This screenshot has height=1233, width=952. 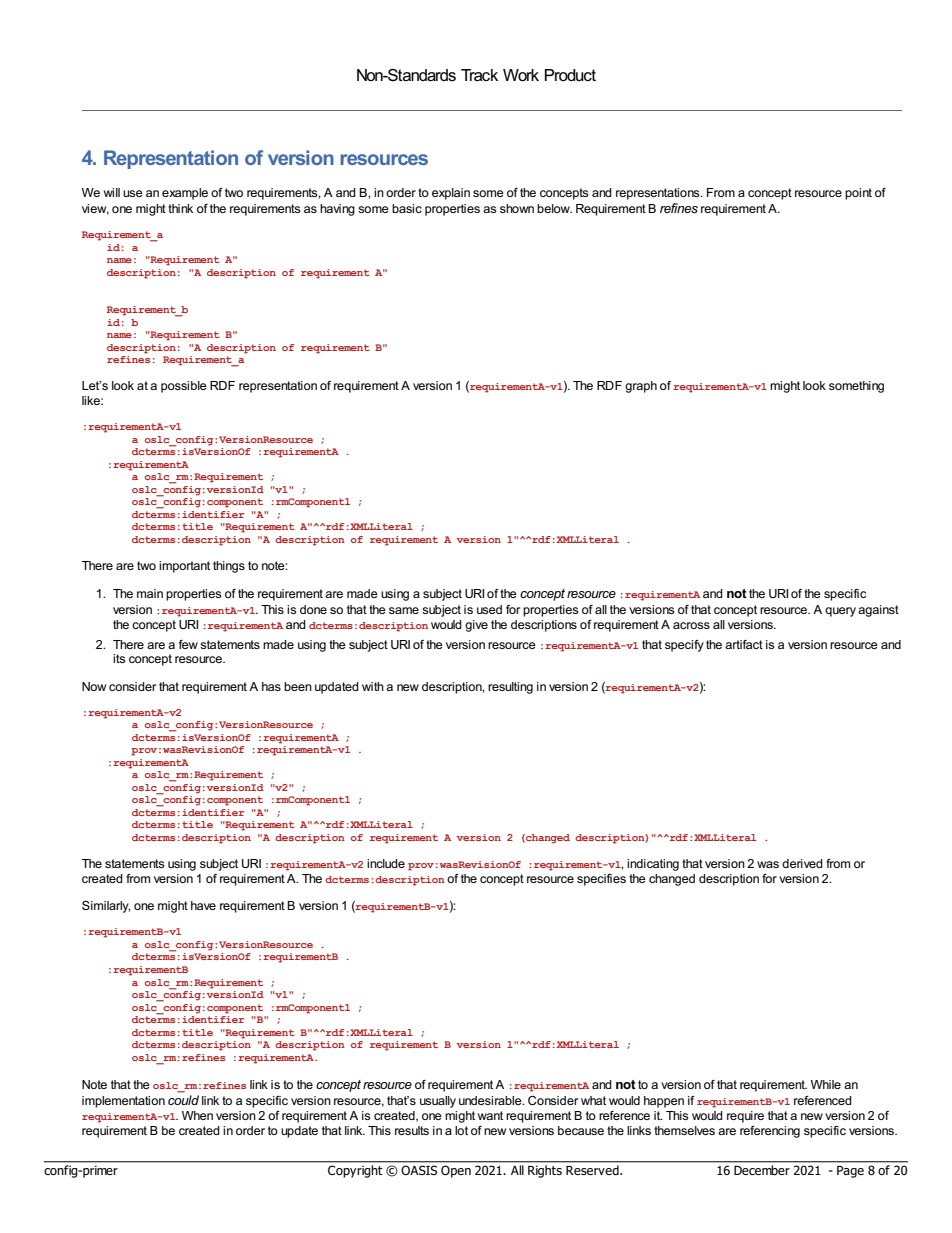 What do you see at coordinates (184, 387) in the screenshot?
I see `possible` at bounding box center [184, 387].
